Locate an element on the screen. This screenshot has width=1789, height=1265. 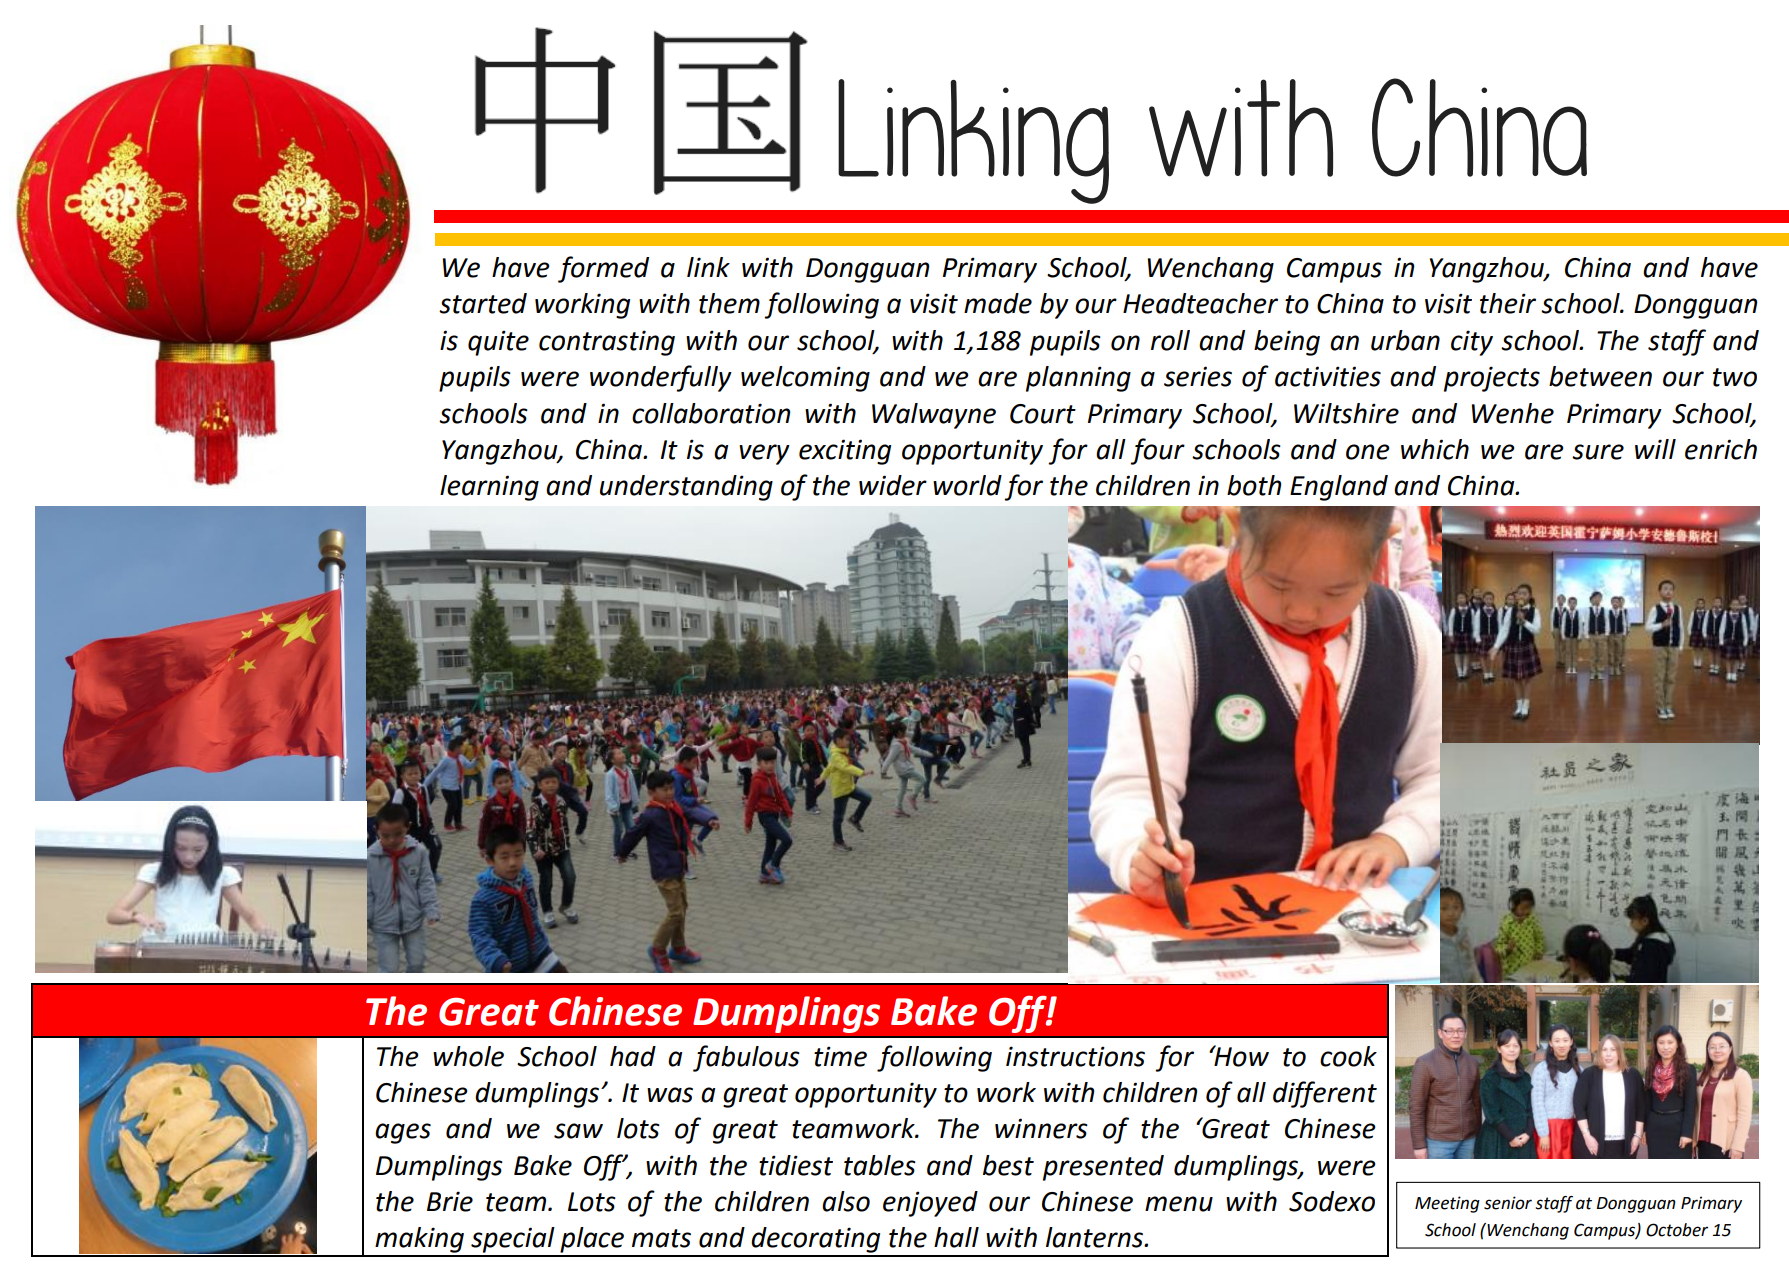
made is located at coordinates (998, 303).
